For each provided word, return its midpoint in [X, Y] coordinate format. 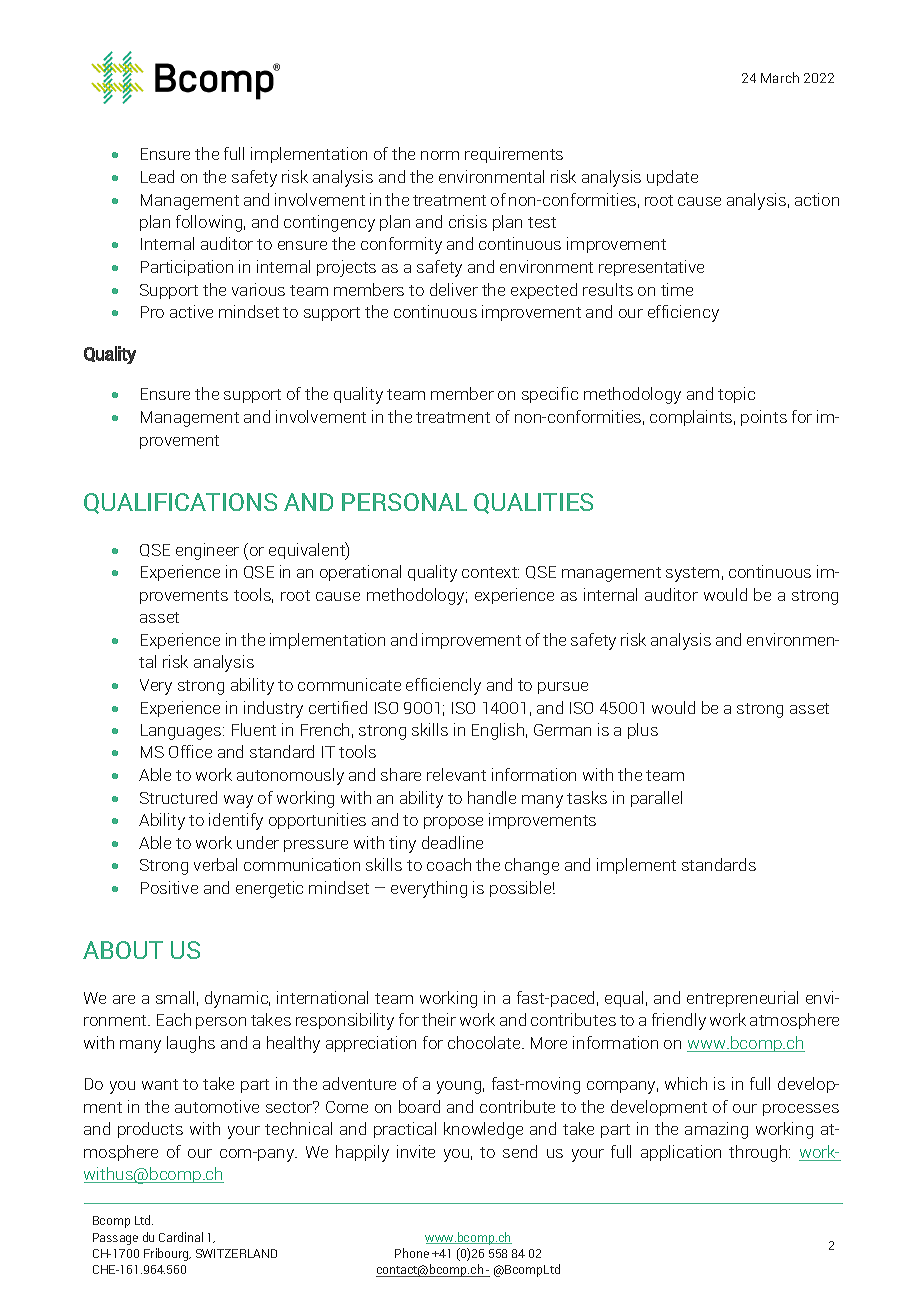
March [780, 77]
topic [736, 395]
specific [550, 395]
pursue [563, 688]
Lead [157, 176]
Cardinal [181, 1237]
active [191, 311]
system [692, 574]
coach [449, 864]
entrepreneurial [742, 999]
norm [440, 155]
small [175, 997]
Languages [182, 732]
